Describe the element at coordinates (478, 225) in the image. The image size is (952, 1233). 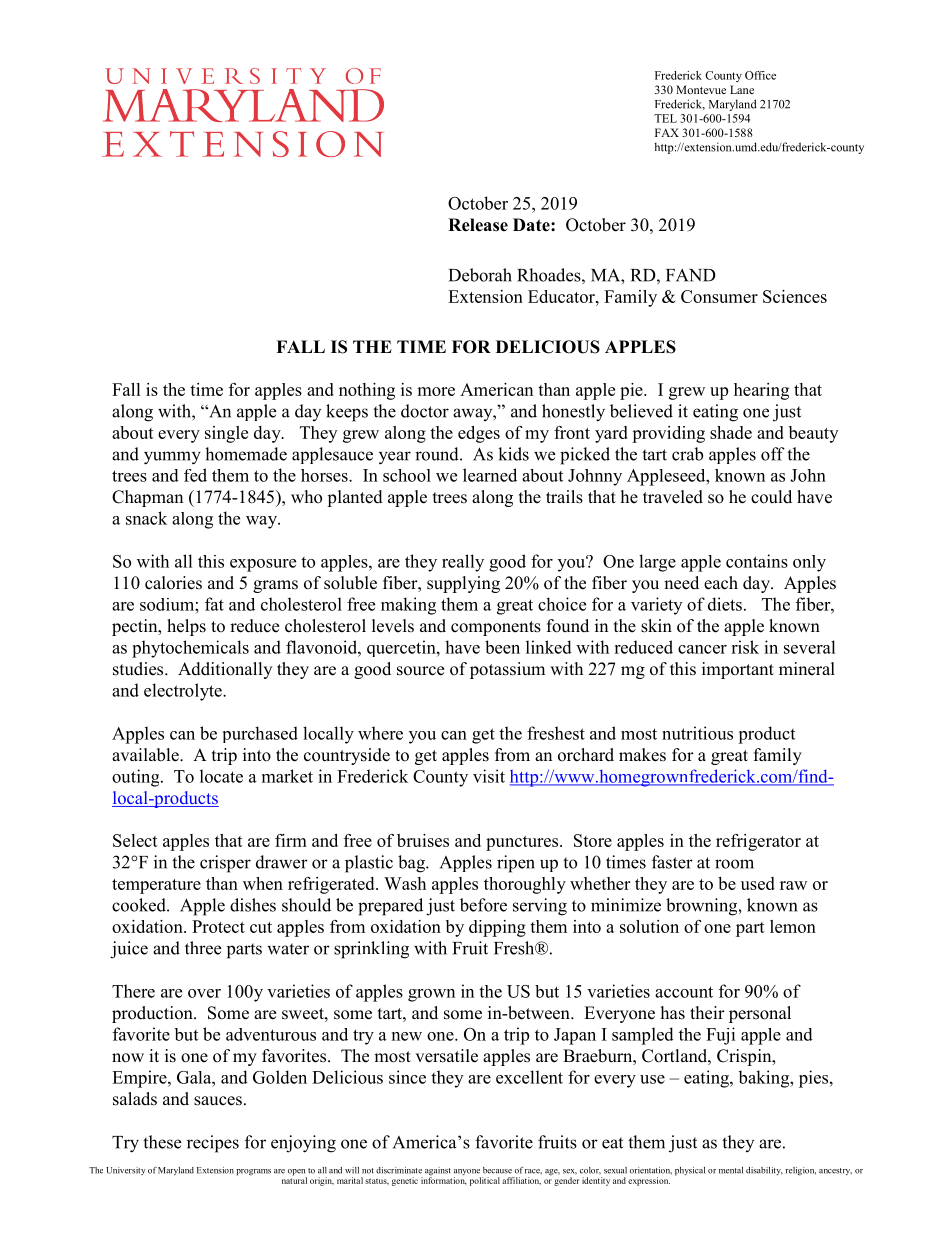
I see `Release` at that location.
